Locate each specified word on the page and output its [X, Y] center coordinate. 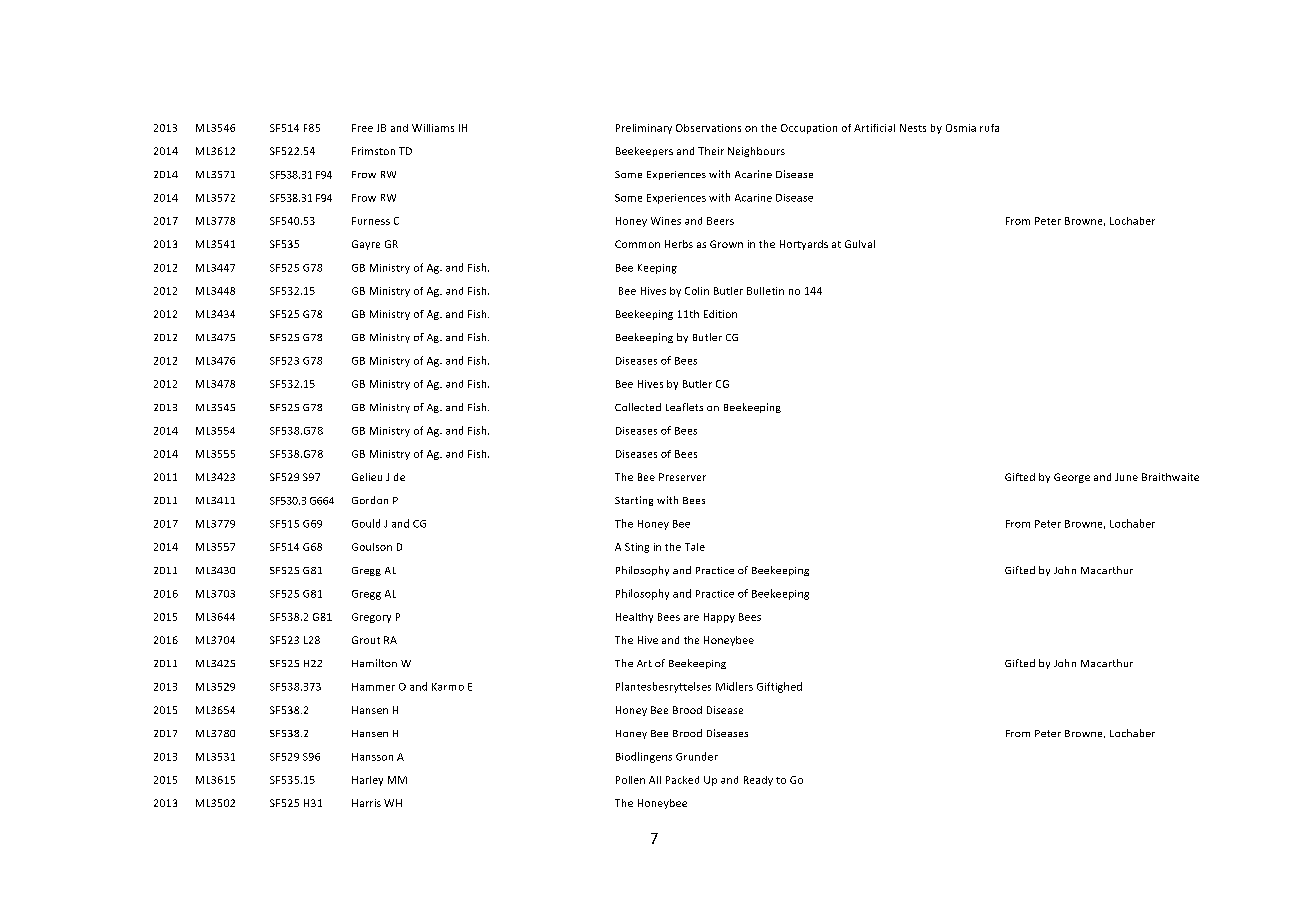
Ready [758, 781]
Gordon [370, 500]
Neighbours [756, 152]
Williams [433, 128]
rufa [989, 128]
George [1072, 478]
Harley [367, 781]
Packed [682, 780]
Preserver [682, 477]
